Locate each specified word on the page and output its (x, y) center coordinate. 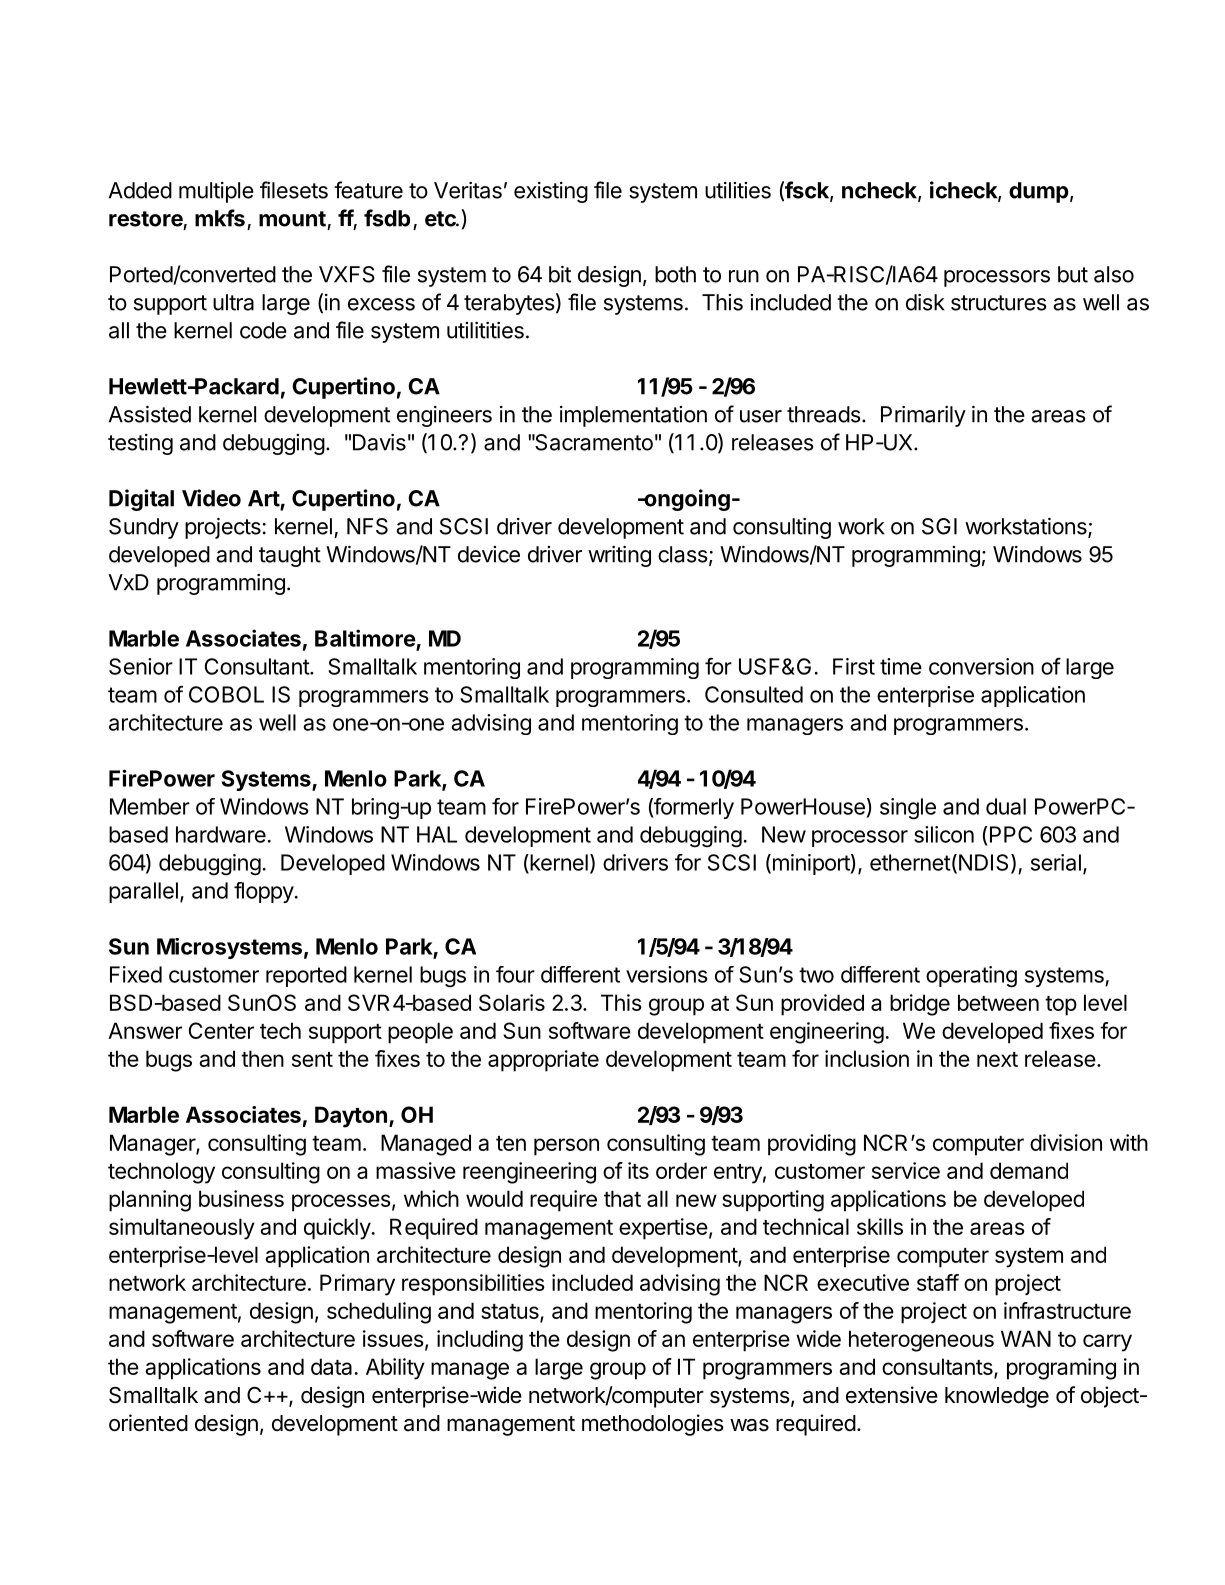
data (331, 1366)
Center (221, 1030)
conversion (981, 666)
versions (666, 974)
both (675, 274)
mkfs (220, 218)
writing (619, 556)
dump (1039, 192)
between (998, 1002)
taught (290, 556)
